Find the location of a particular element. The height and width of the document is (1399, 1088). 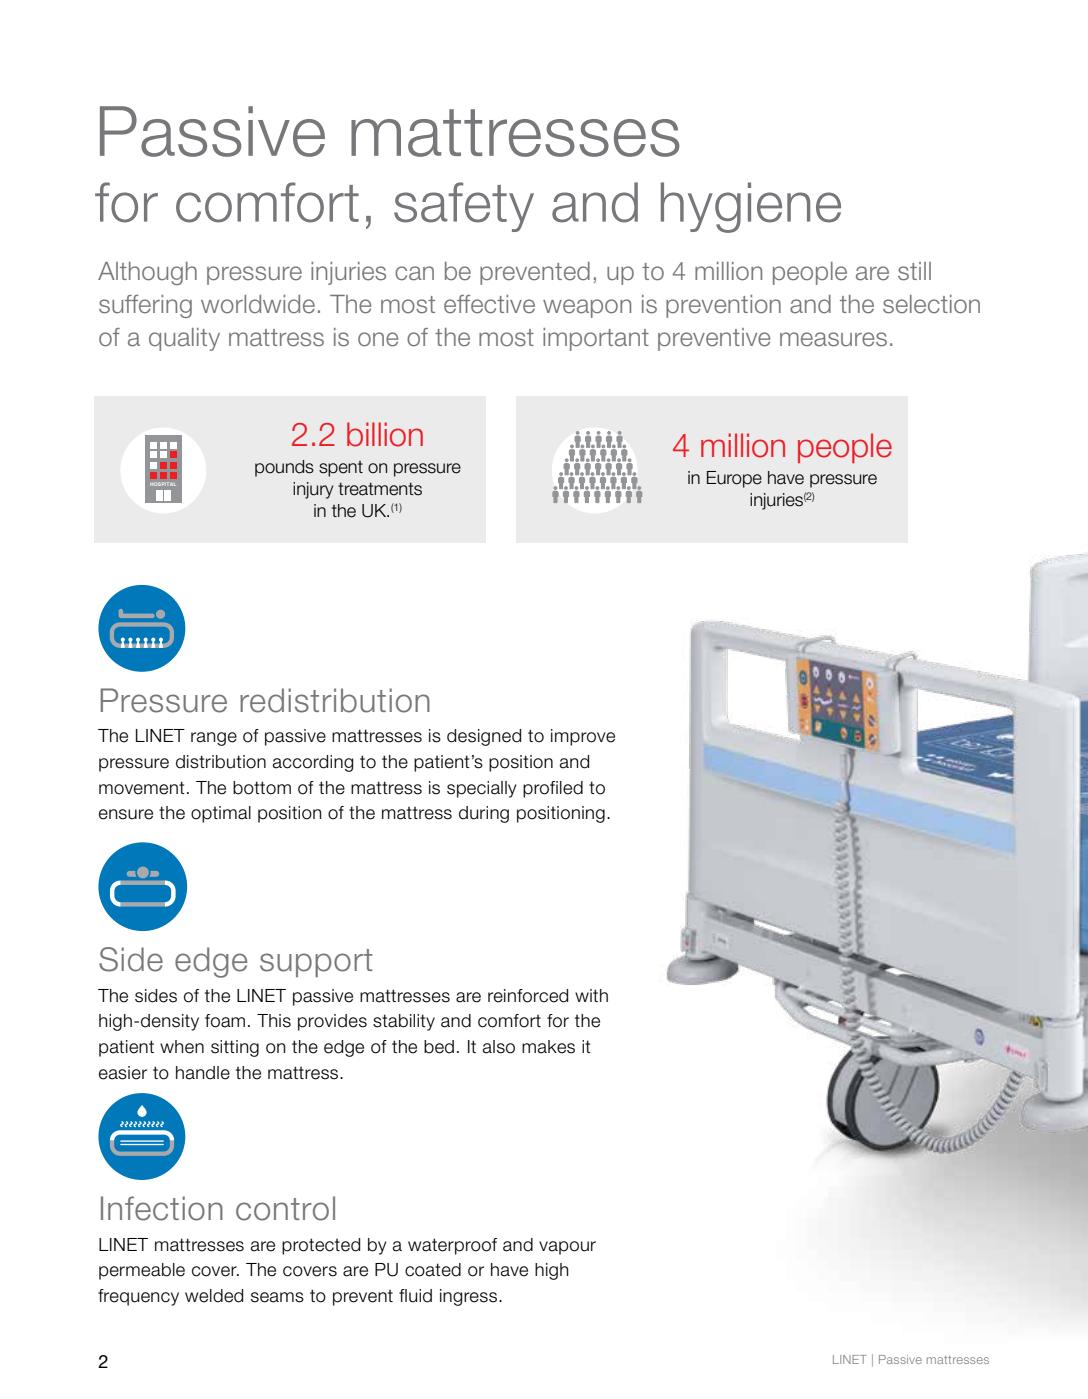

vapour is located at coordinates (567, 1248).
